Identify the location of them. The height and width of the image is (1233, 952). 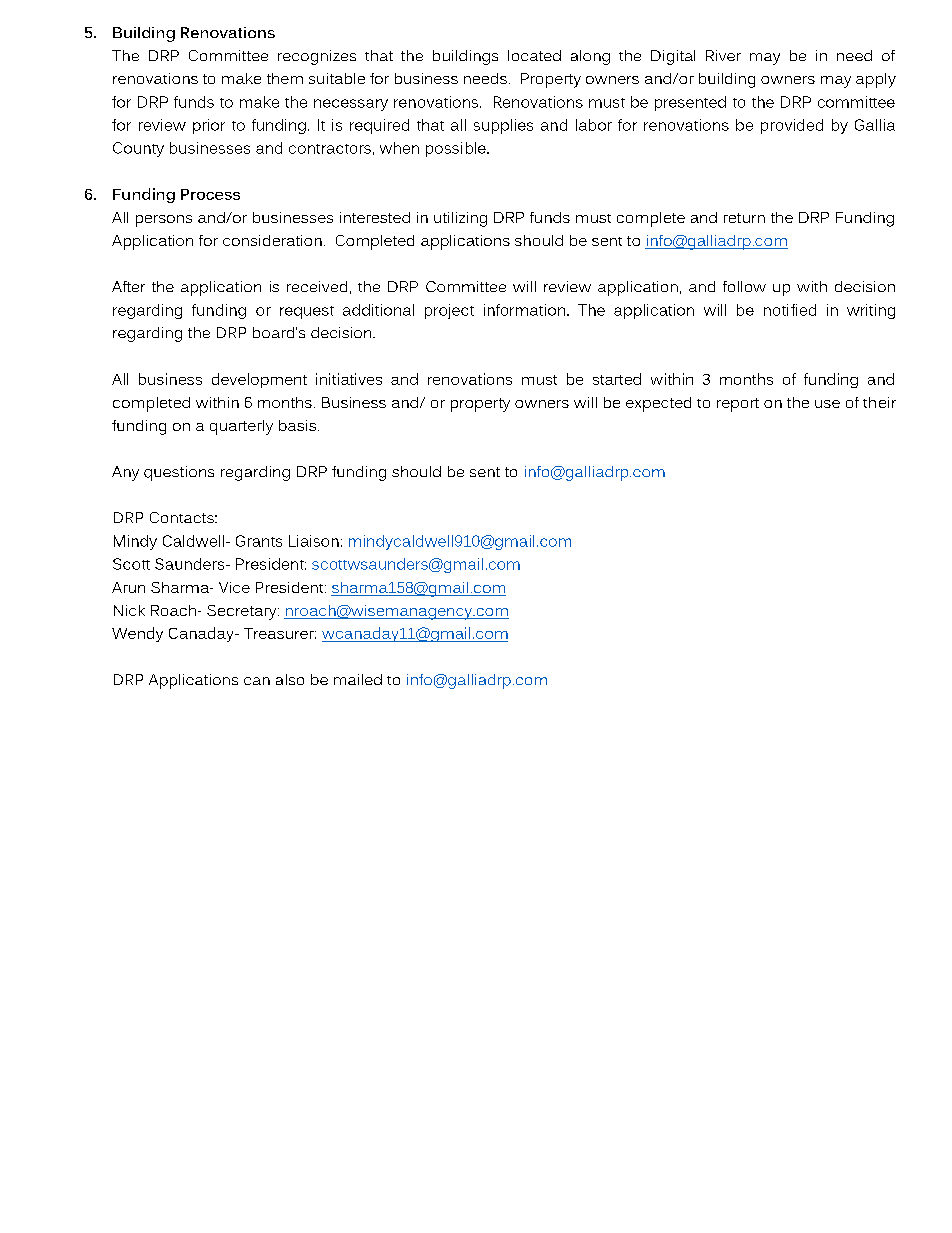
(285, 78).
